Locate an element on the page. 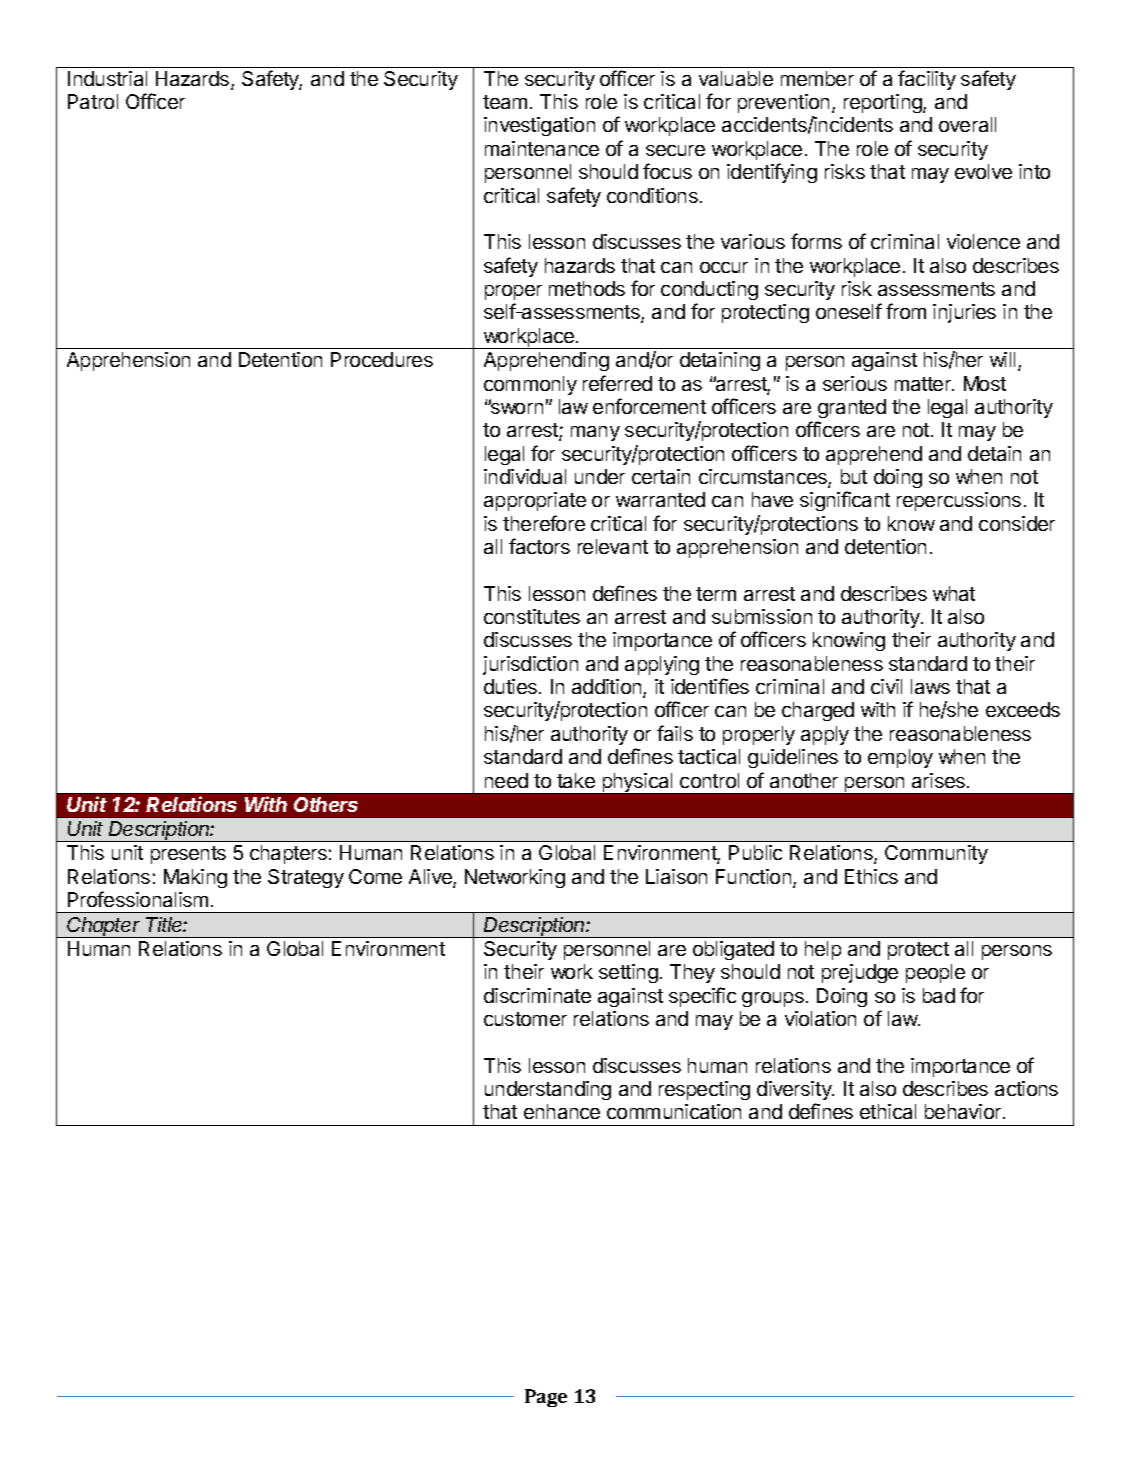 This document has height=1463, width=1130. people is located at coordinates (935, 973).
